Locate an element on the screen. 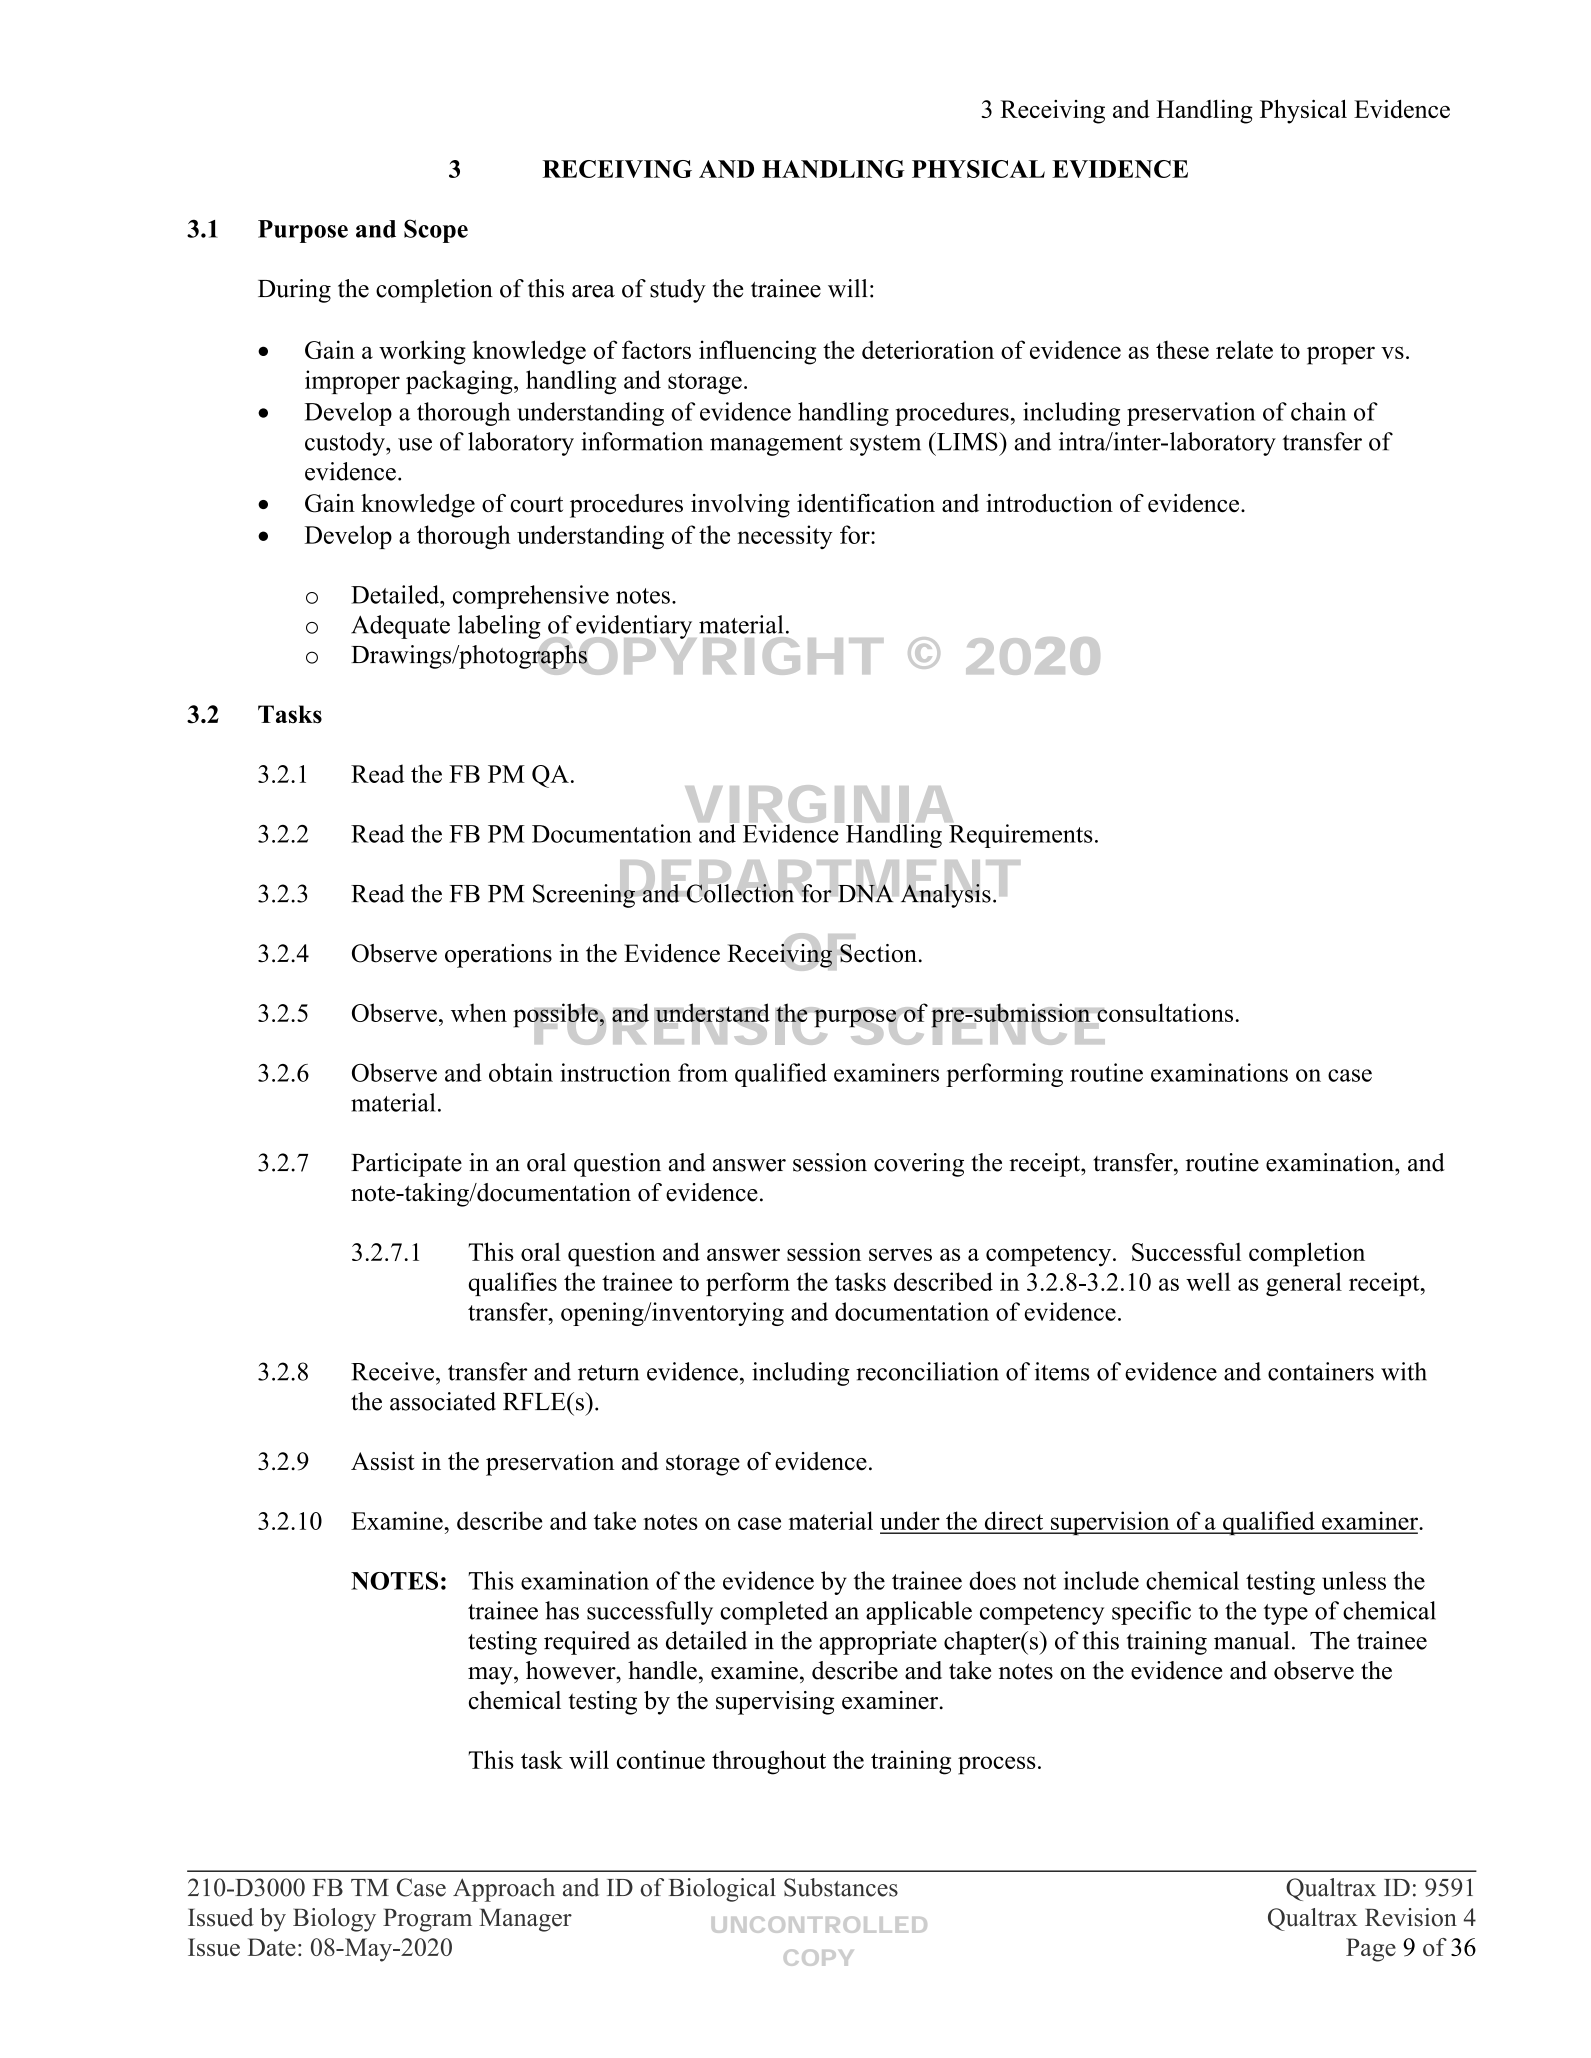 The width and height of the screenshot is (1591, 2058). operations is located at coordinates (498, 956).
